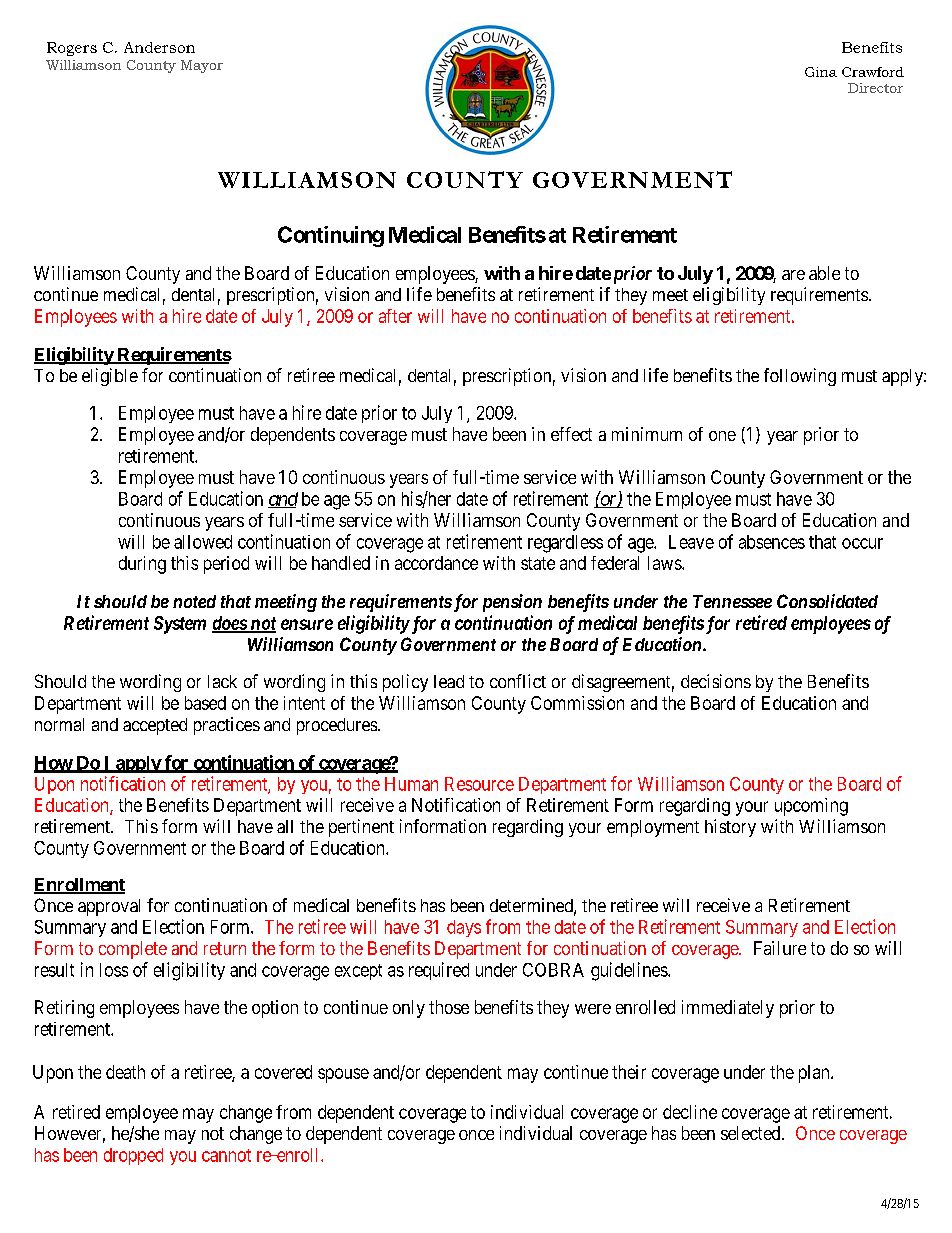 This screenshot has width=952, height=1233. Describe the element at coordinates (202, 66) in the screenshot. I see `Mayor` at that location.
